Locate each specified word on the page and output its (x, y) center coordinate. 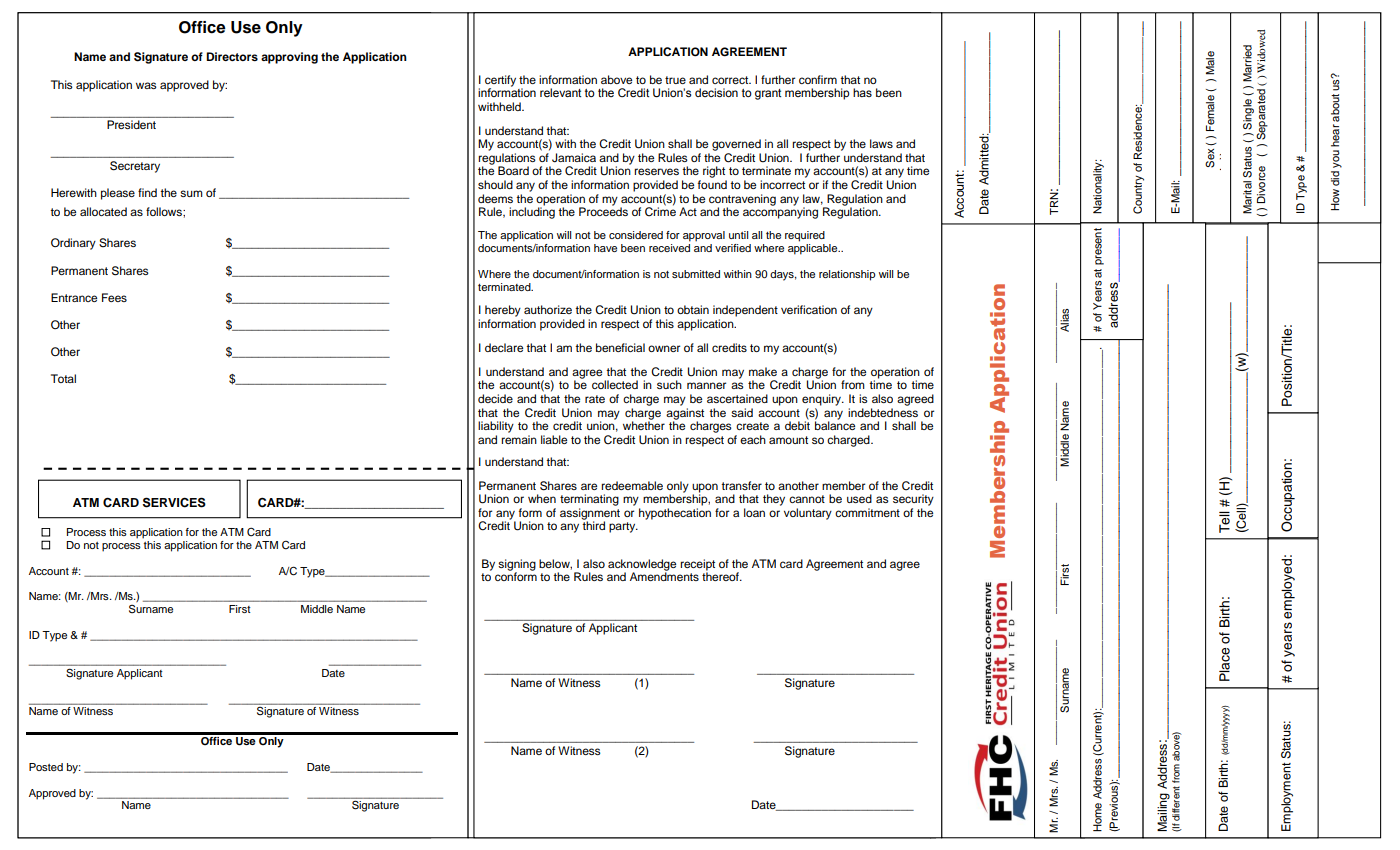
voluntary (808, 514)
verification (809, 309)
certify (500, 81)
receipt (697, 566)
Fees (114, 297)
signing (517, 566)
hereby (503, 311)
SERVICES (174, 502)
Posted (46, 767)
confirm (818, 79)
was (146, 85)
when (542, 498)
